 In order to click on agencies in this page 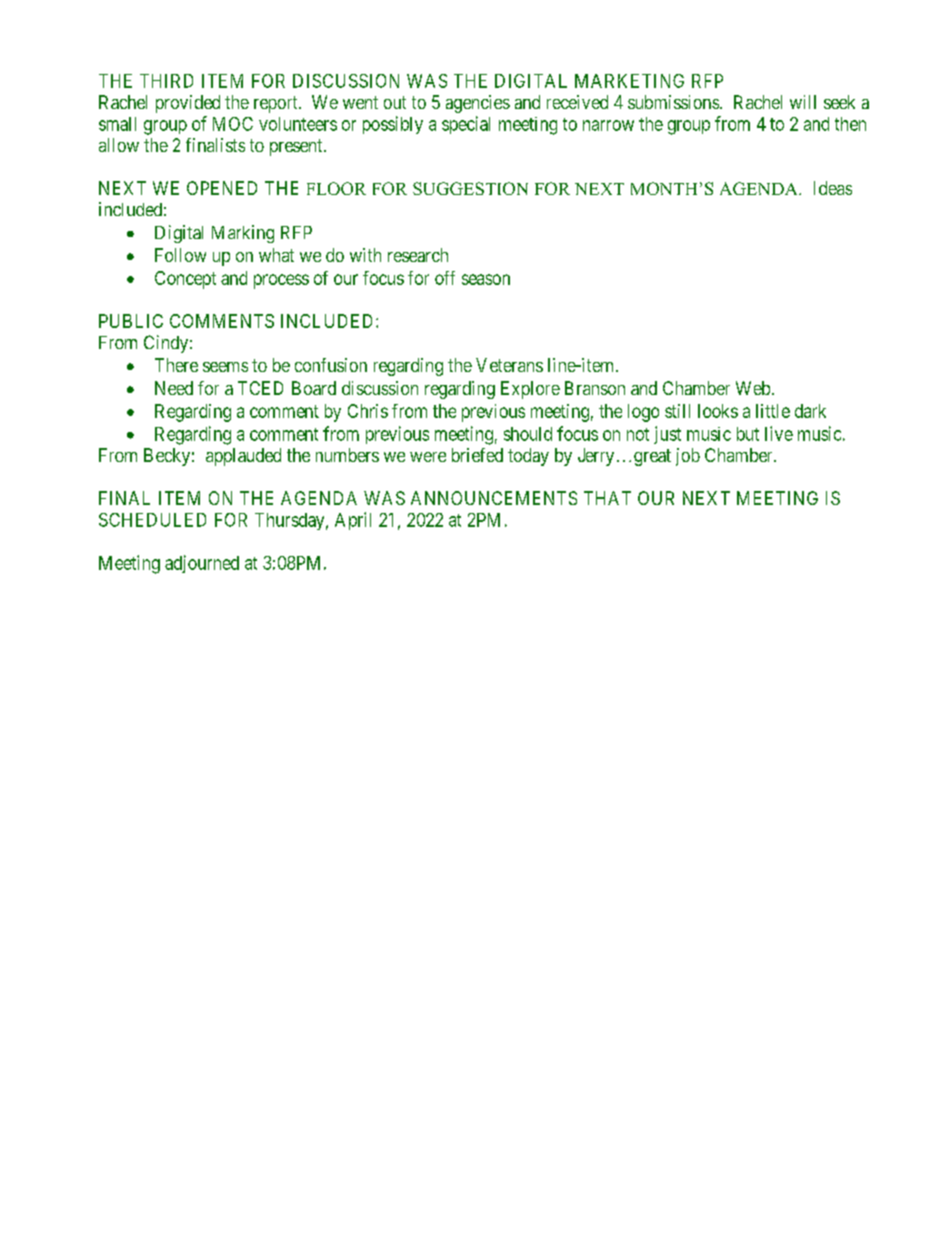, I will do `click(478, 104)`.
